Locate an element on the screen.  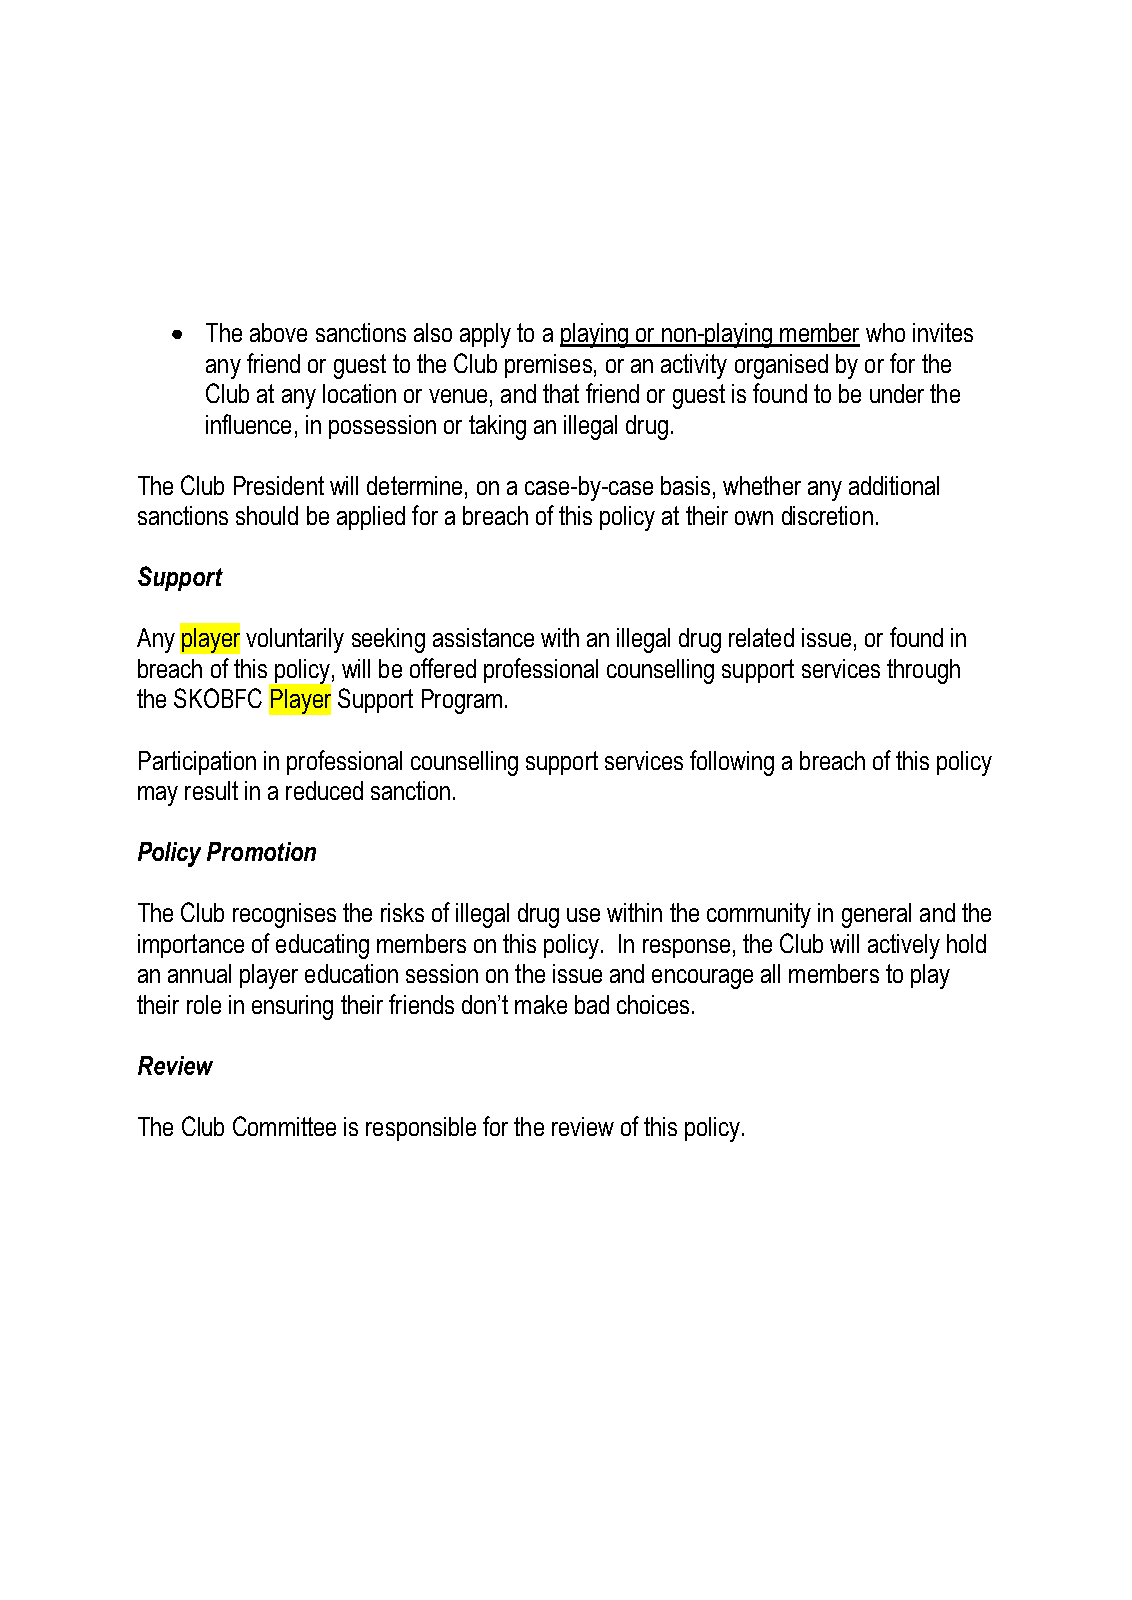
above is located at coordinates (278, 332).
